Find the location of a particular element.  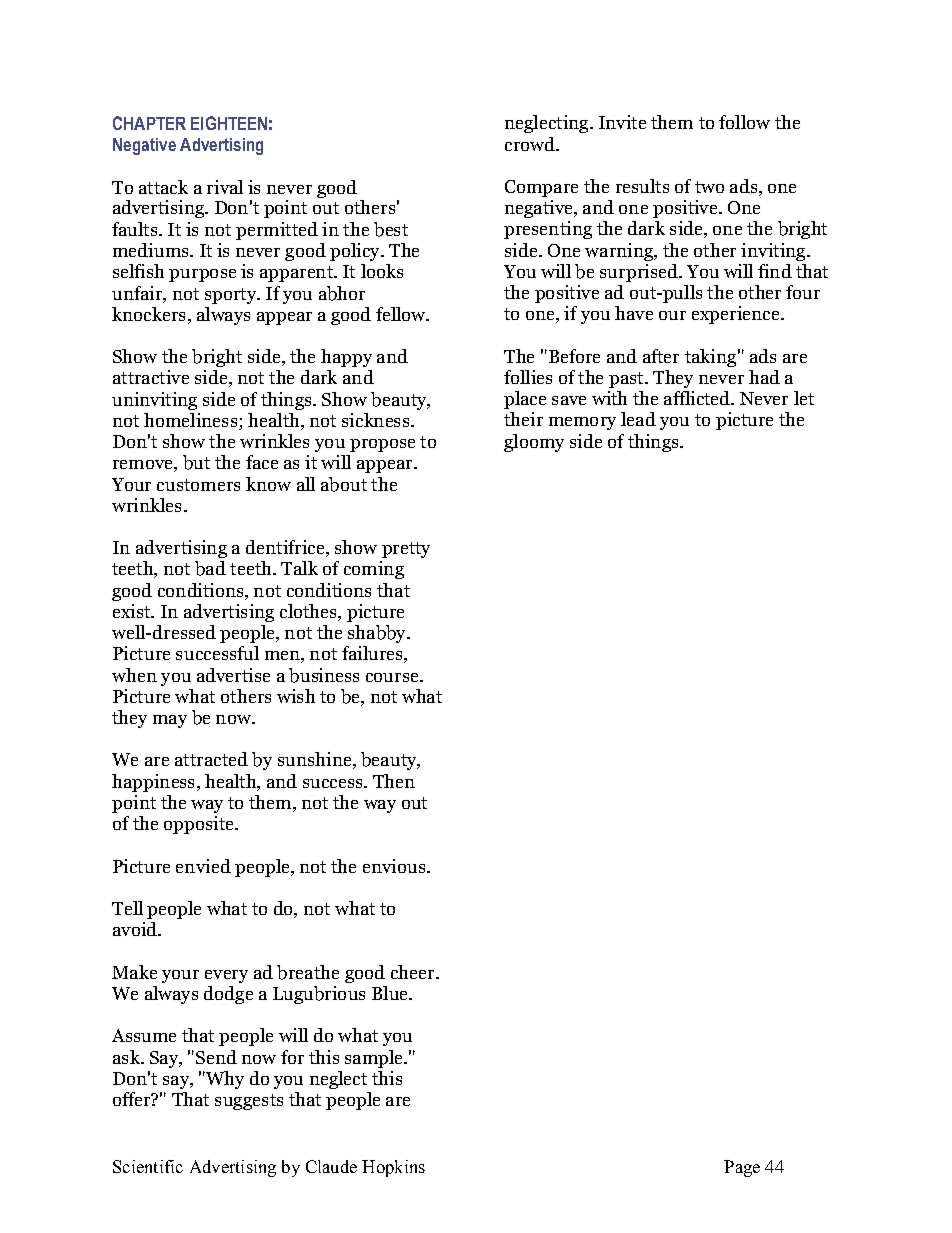

Page is located at coordinates (742, 1168).
